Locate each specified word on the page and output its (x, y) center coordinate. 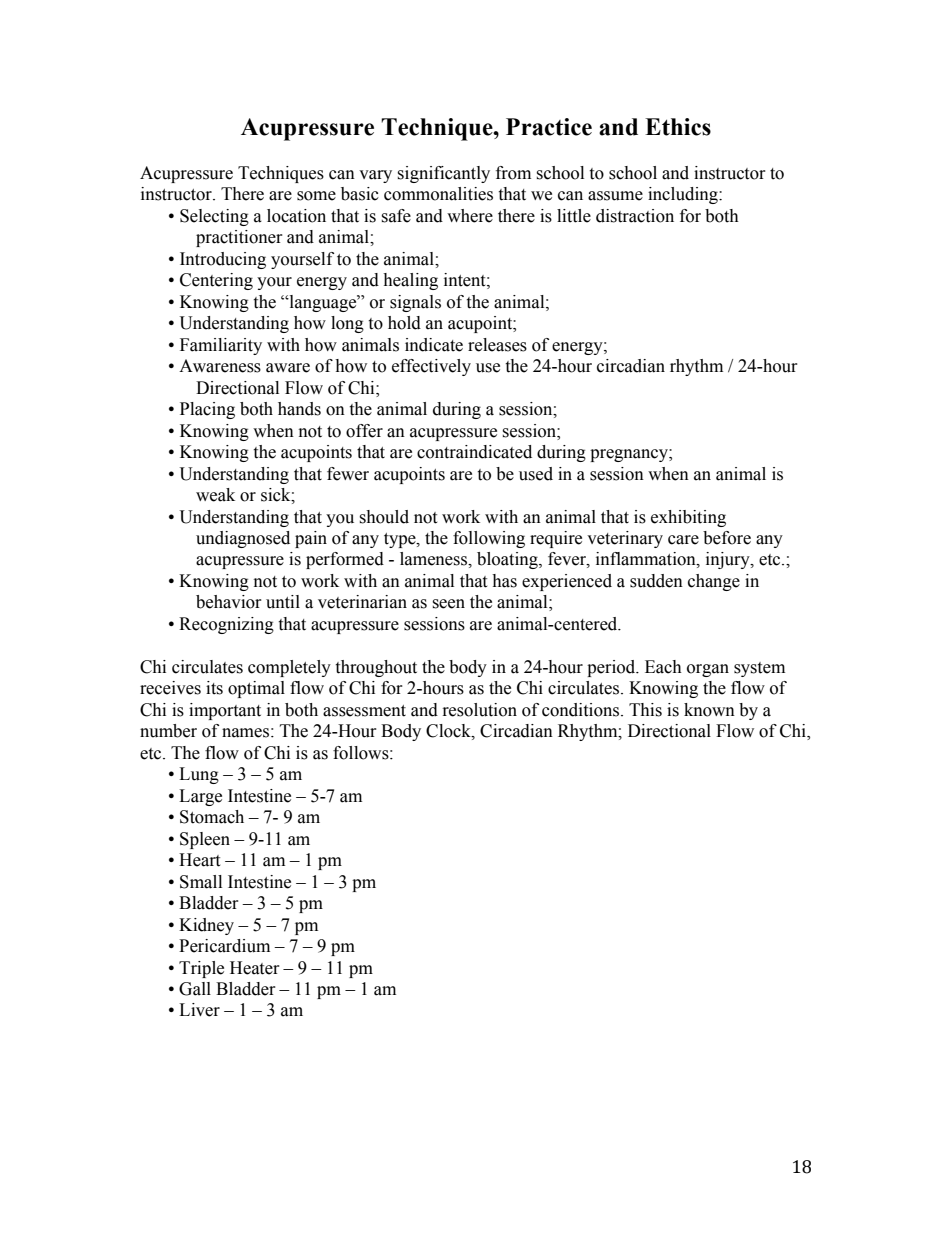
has (504, 581)
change (714, 582)
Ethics (678, 127)
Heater (255, 968)
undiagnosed (243, 539)
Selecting (214, 217)
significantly (443, 174)
